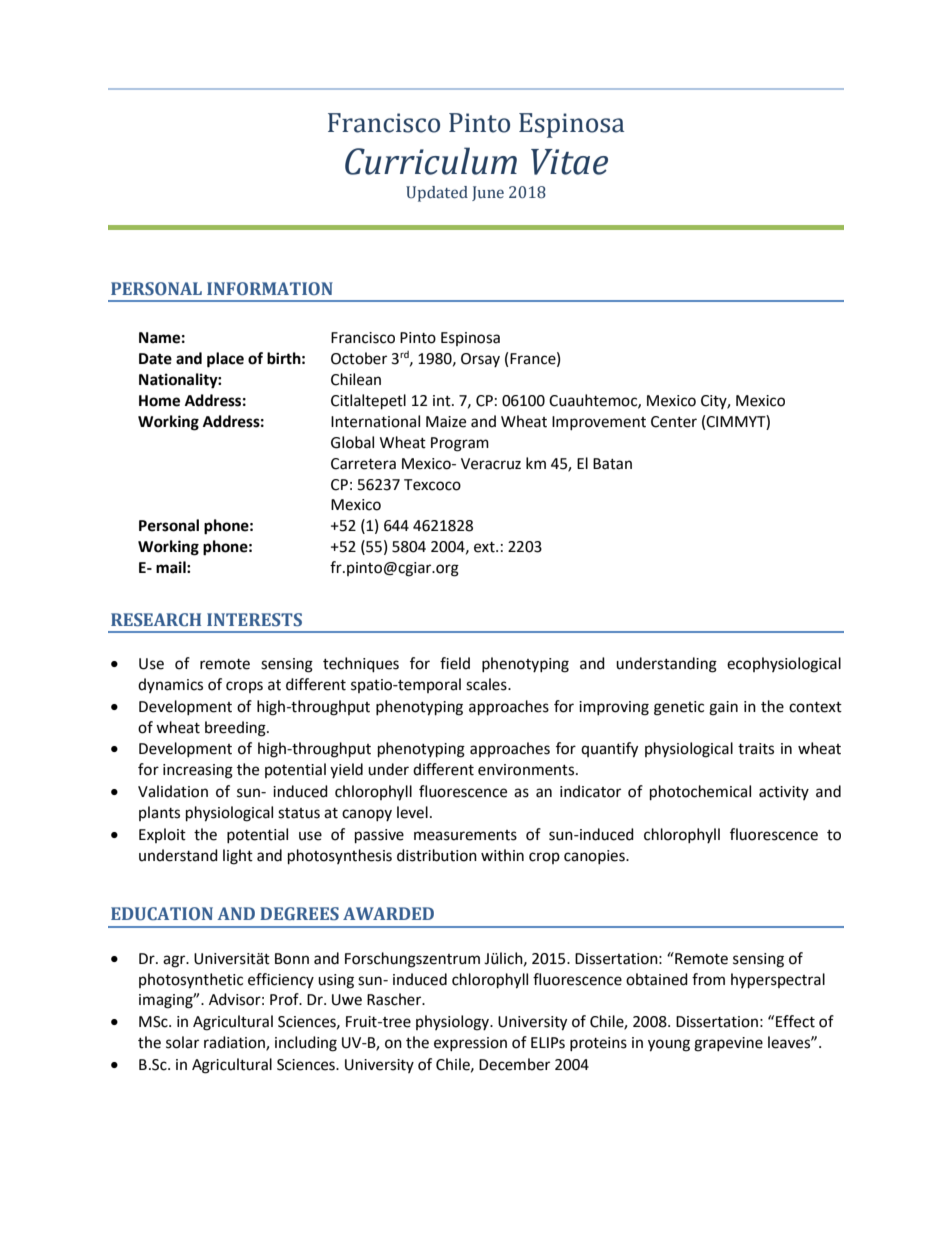  I want to click on INFORMATION, so click(270, 288).
